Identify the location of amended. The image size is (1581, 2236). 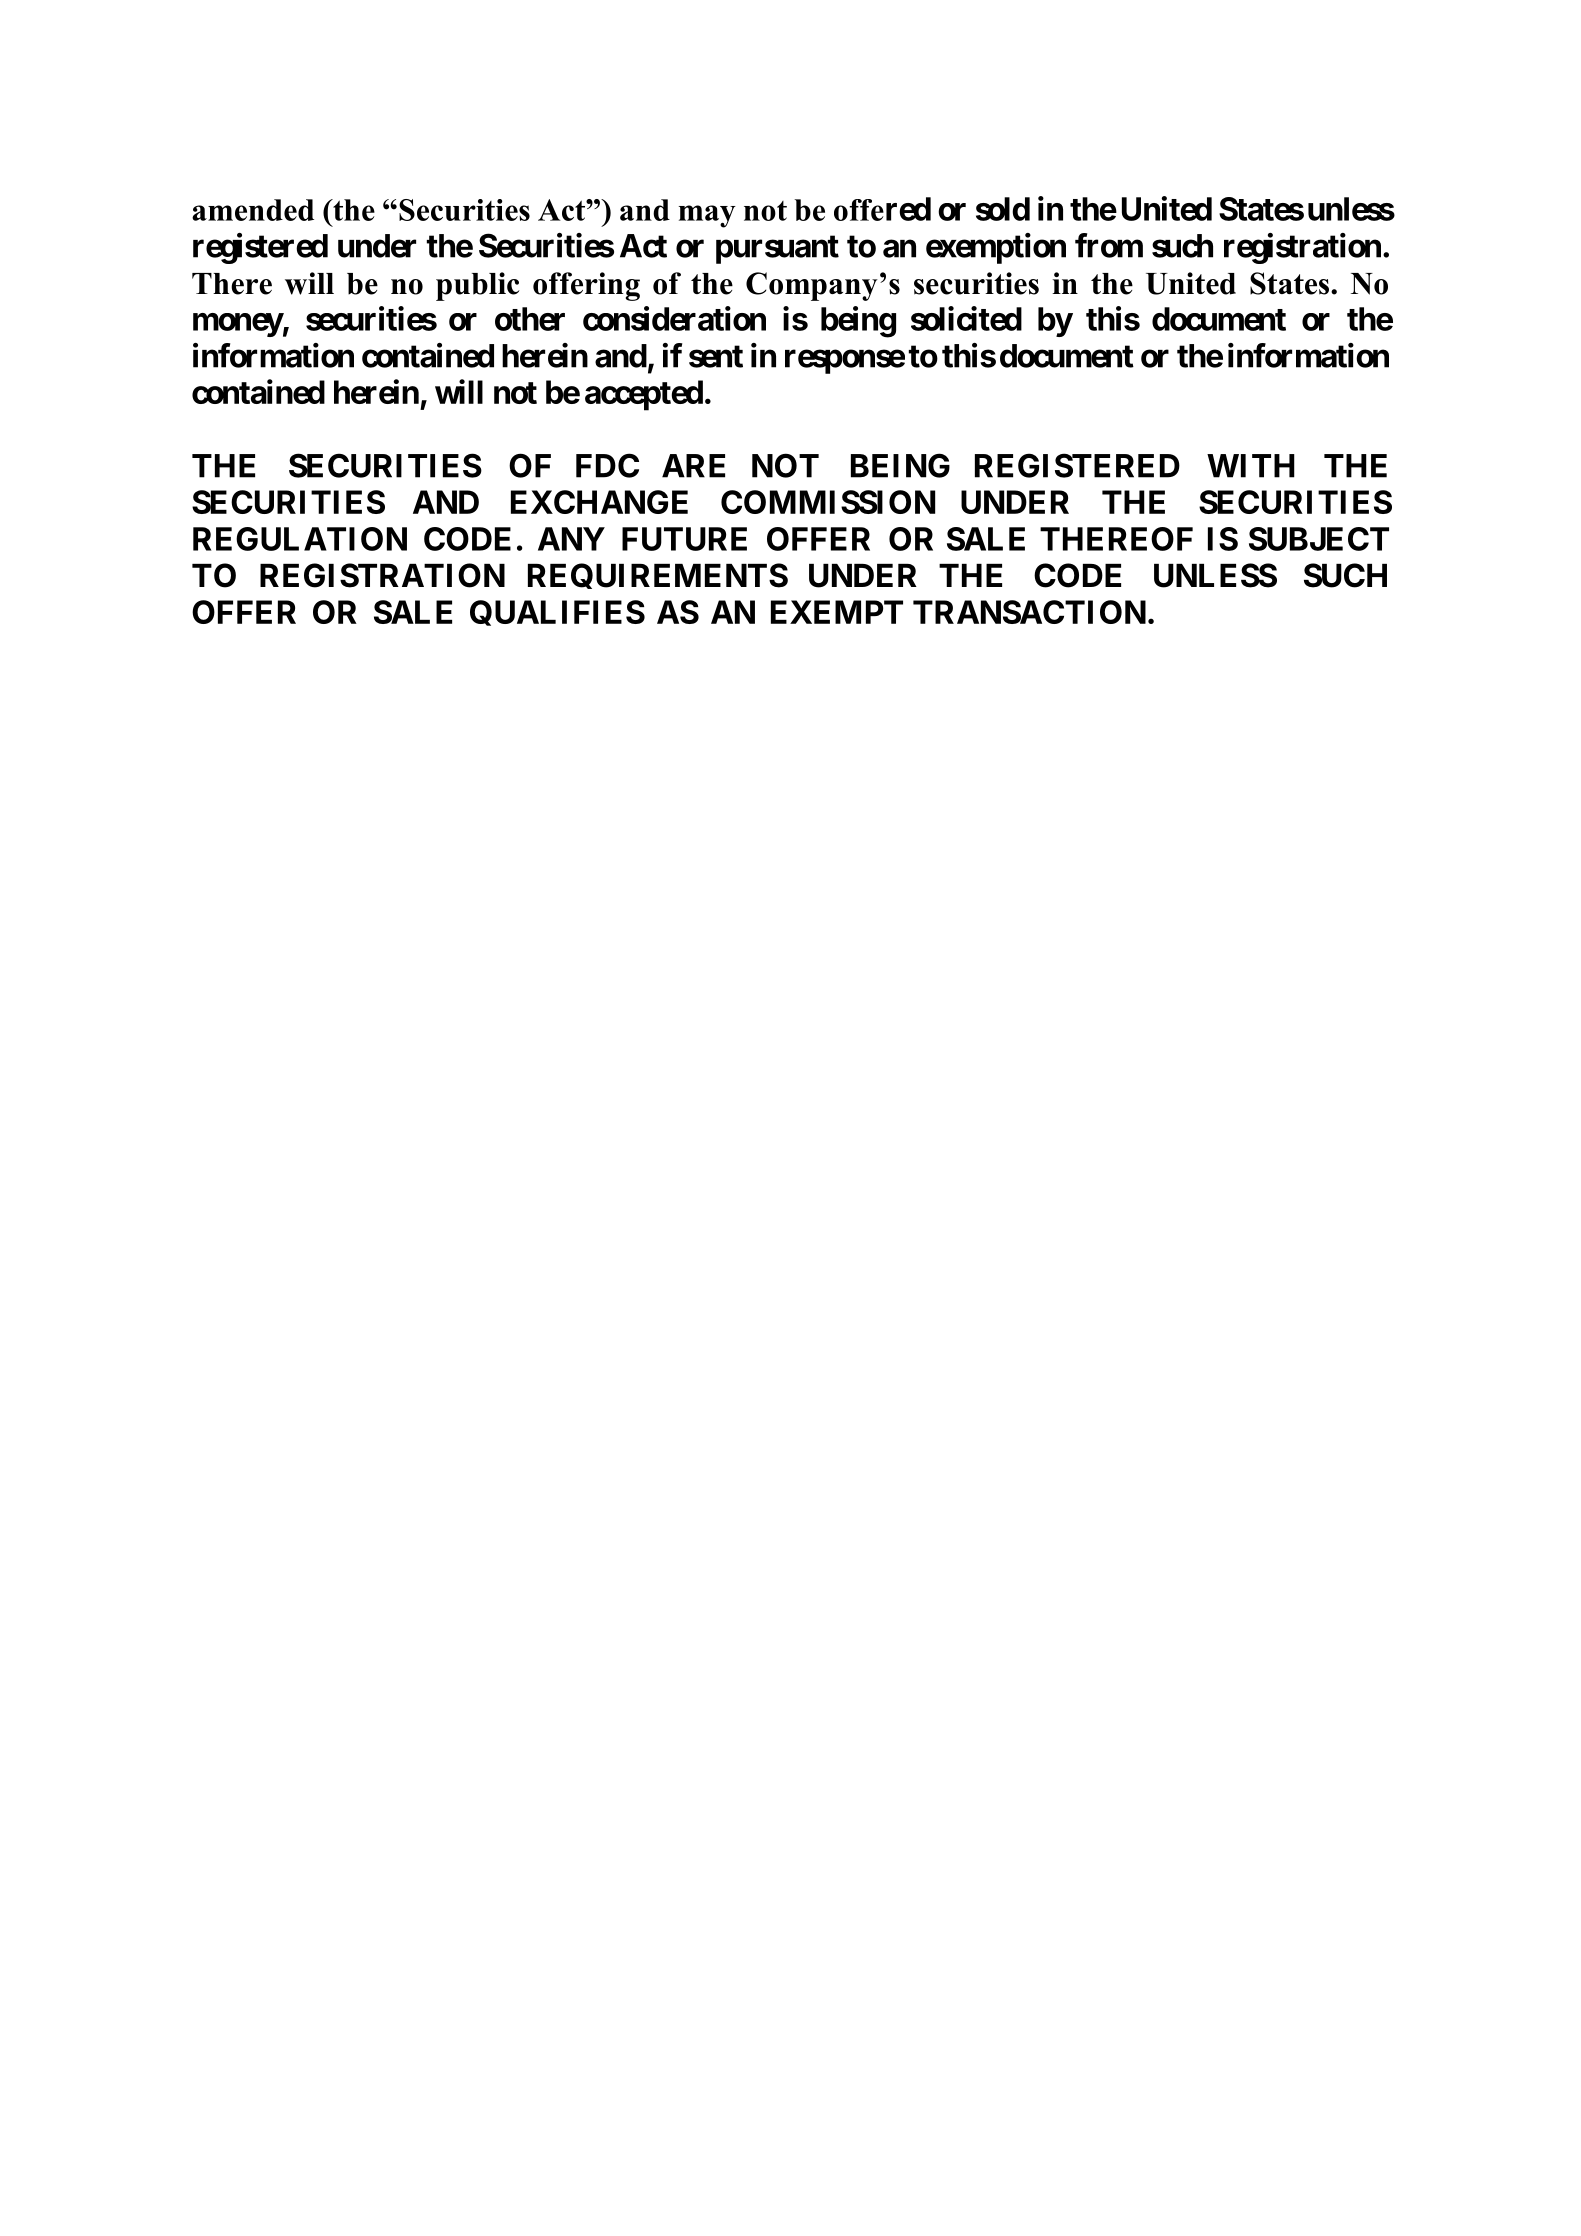
(253, 210).
